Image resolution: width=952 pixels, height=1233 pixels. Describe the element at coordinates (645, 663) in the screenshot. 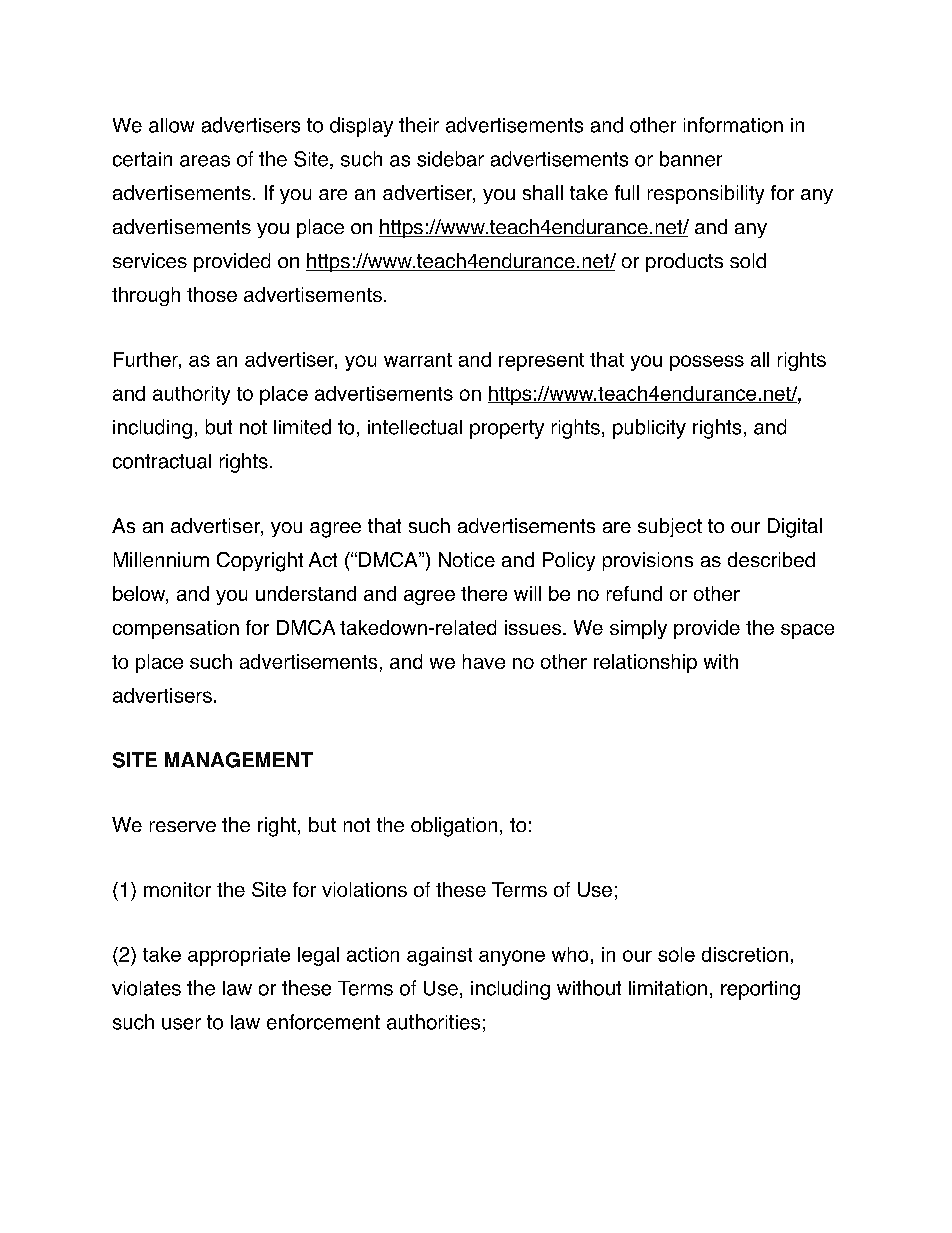

I see `relationship` at that location.
